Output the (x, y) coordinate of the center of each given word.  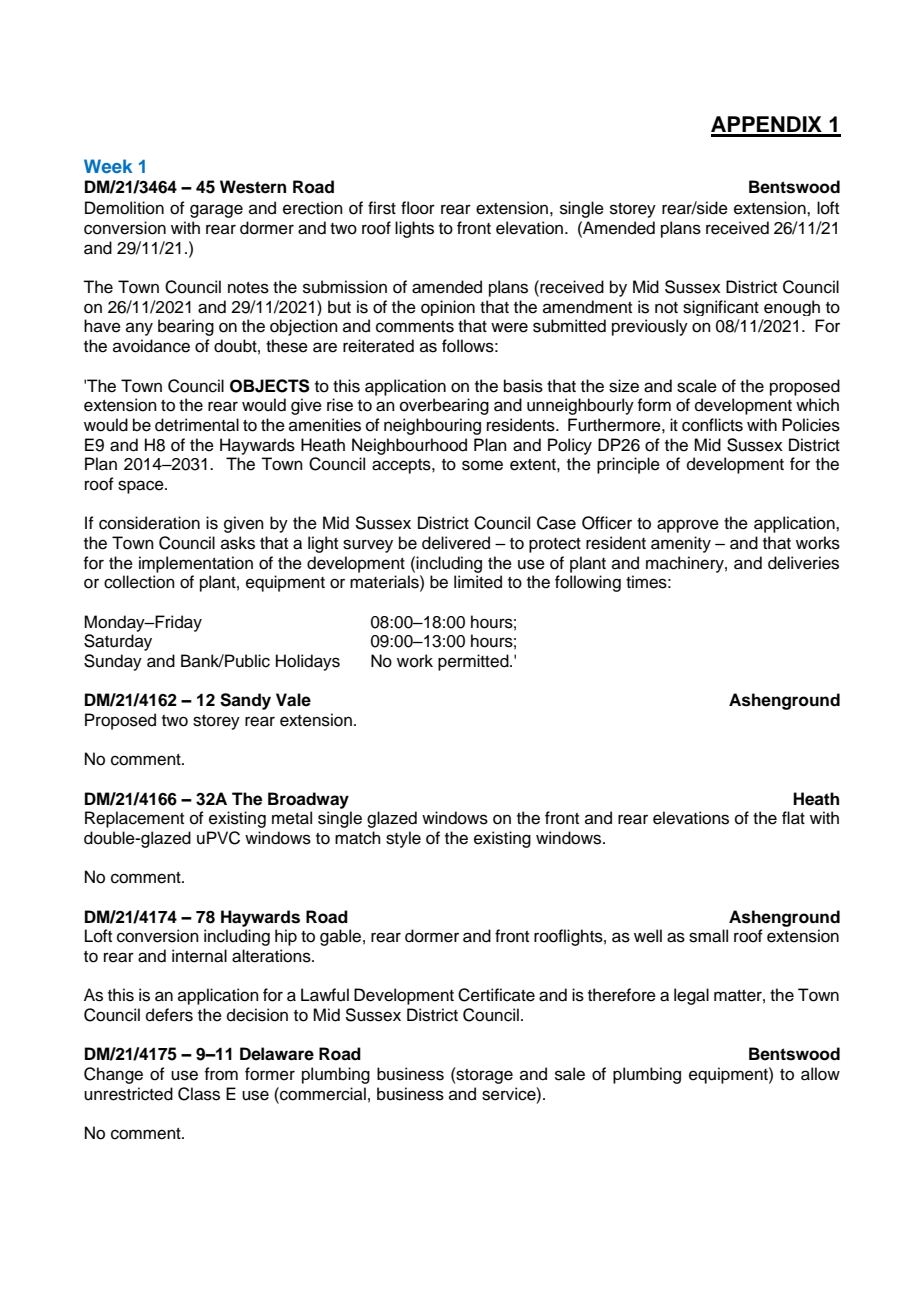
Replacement (134, 819)
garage (216, 211)
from (221, 1074)
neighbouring (432, 426)
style (403, 839)
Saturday (118, 642)
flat (793, 818)
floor (418, 208)
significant (721, 308)
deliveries (803, 563)
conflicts (712, 425)
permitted (474, 662)
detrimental (197, 425)
